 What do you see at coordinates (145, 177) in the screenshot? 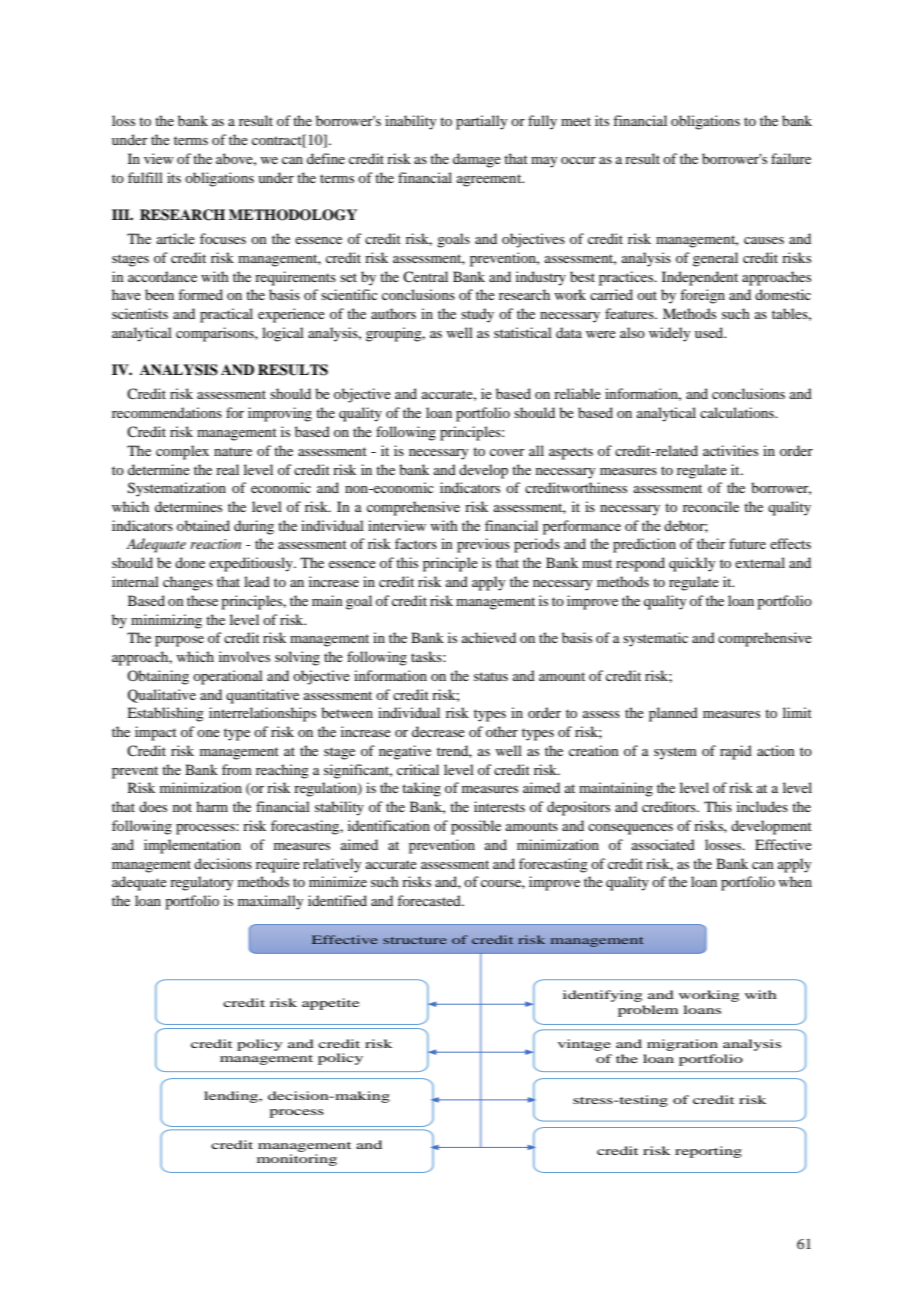
I see `fulfill` at bounding box center [145, 177].
